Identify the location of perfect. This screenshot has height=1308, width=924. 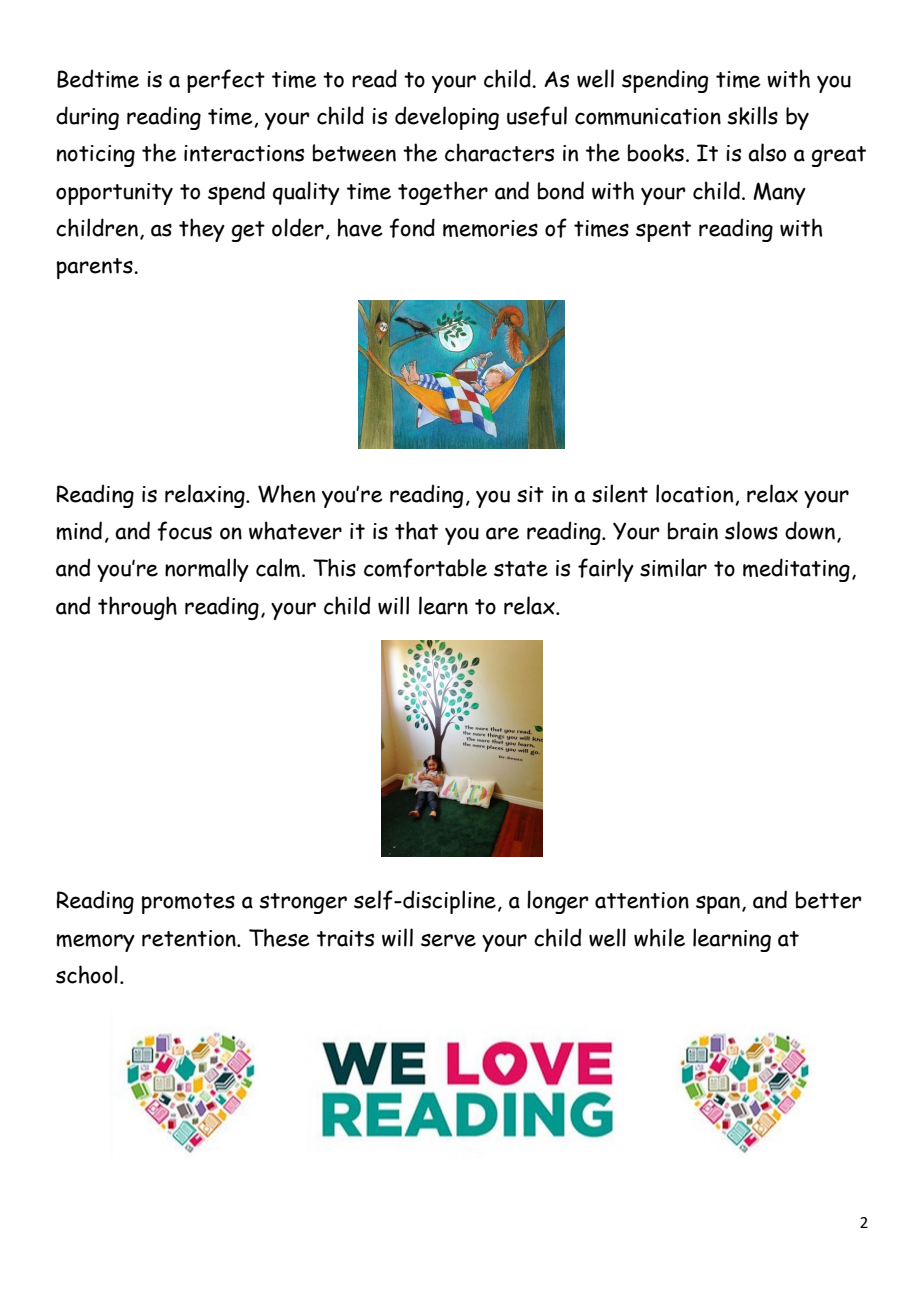
(226, 81).
